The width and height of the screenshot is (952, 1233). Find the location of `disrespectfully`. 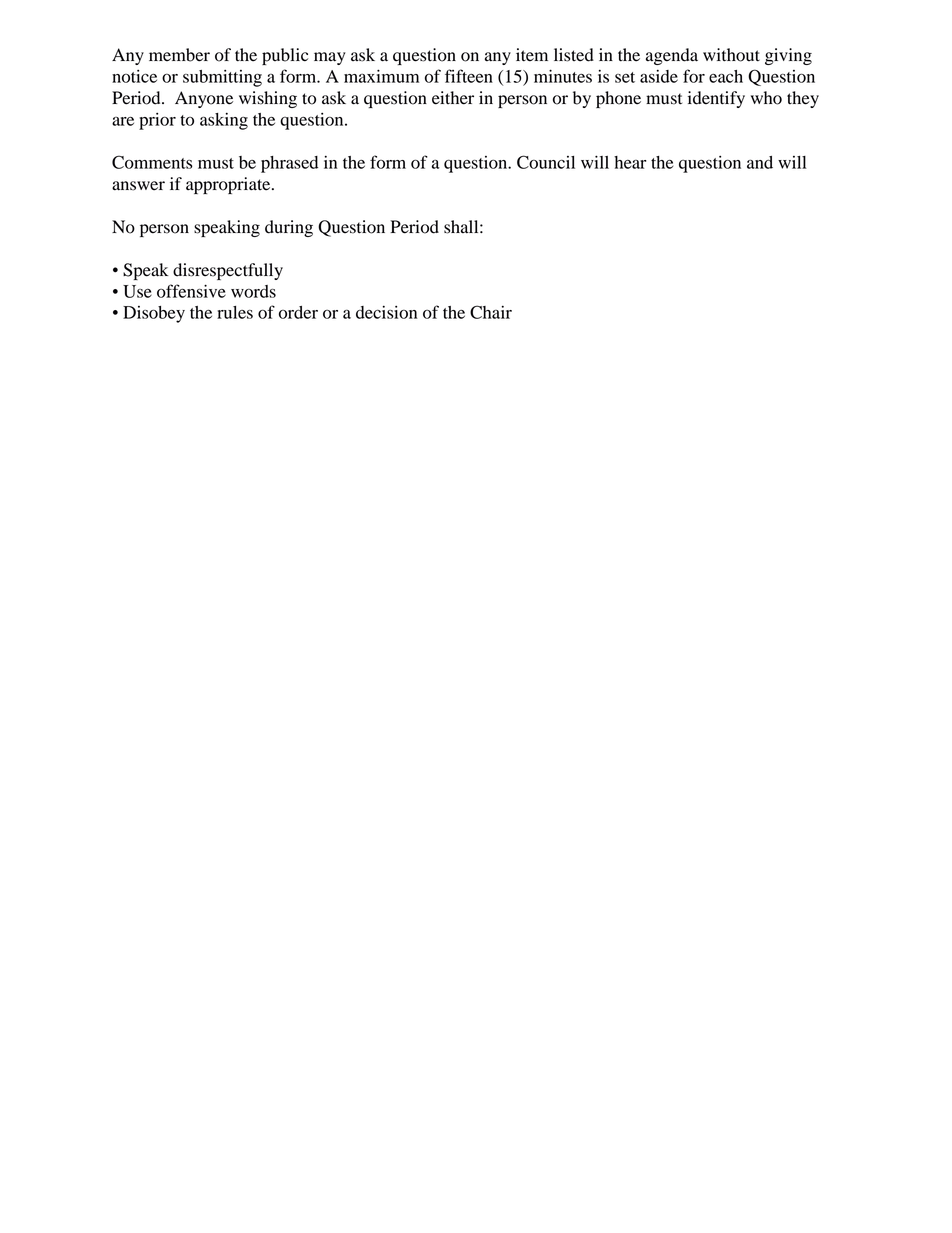

disrespectfully is located at coordinates (228, 271).
